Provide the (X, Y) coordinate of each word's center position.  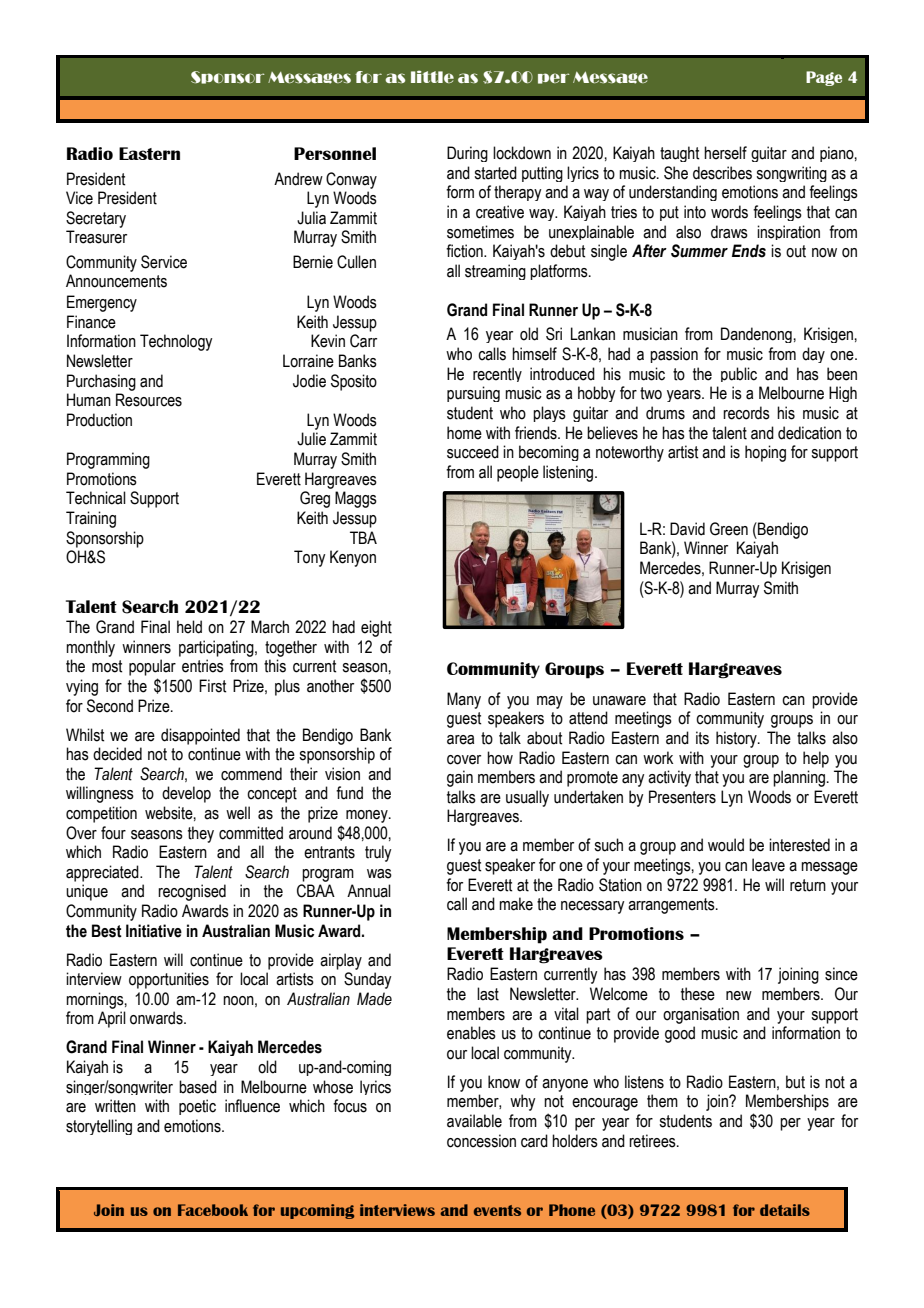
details (785, 1210)
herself (725, 153)
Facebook (213, 1210)
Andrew (298, 179)
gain (460, 778)
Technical (96, 498)
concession (481, 1141)
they (201, 834)
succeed (473, 452)
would (726, 845)
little (432, 76)
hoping (765, 453)
